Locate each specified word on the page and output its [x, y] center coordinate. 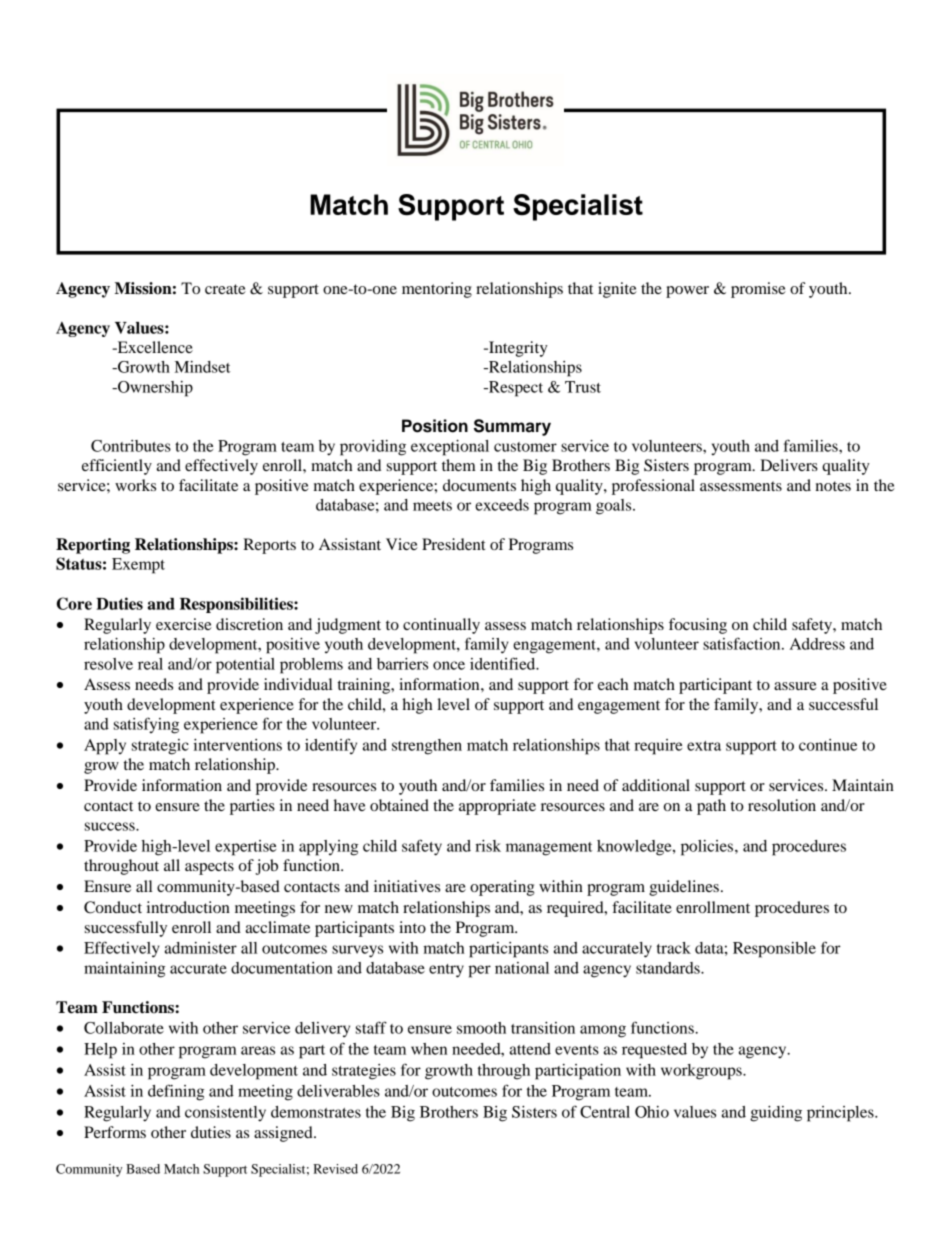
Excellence [154, 347]
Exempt [138, 566]
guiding [776, 1114]
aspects [209, 868]
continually [441, 626]
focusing [698, 626]
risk [488, 846]
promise [758, 290]
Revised [335, 1169]
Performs [115, 1132]
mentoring [437, 290]
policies [708, 848]
